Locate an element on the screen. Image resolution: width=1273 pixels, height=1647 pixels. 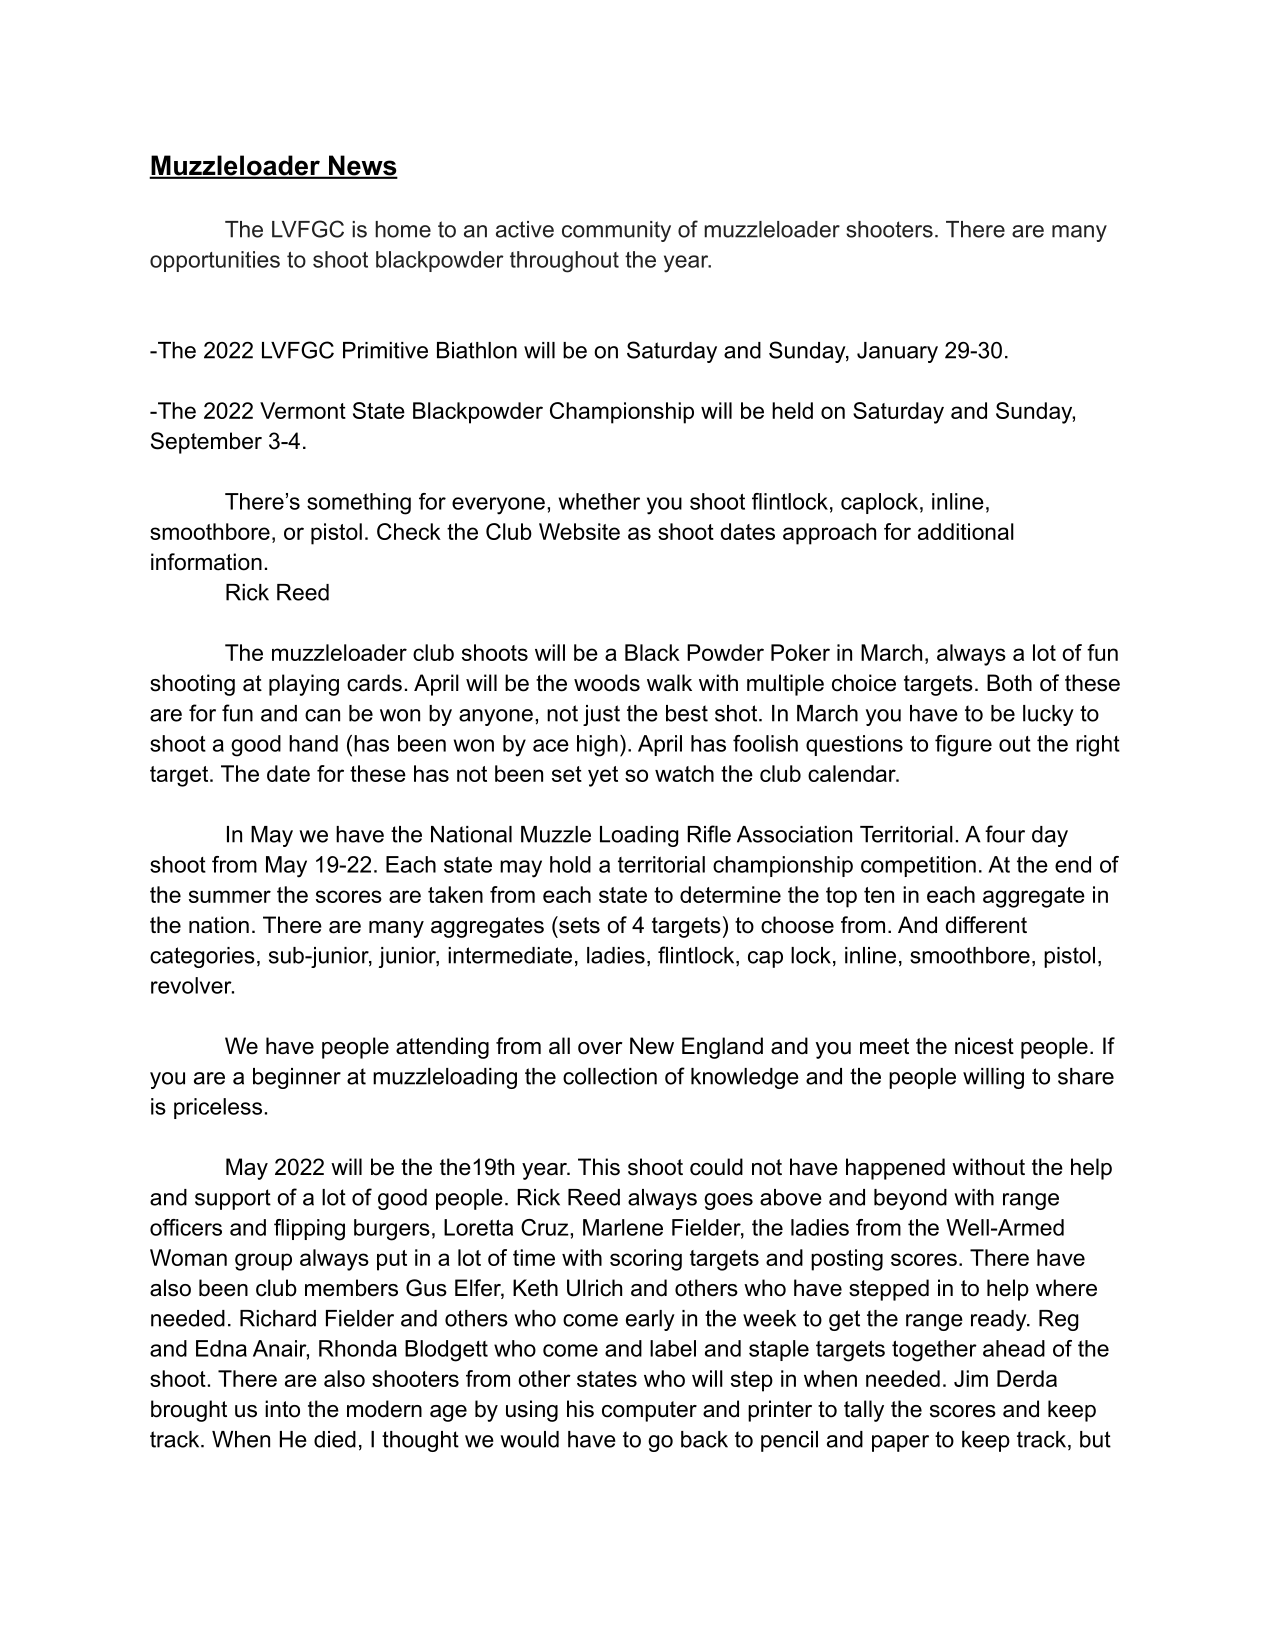
computer is located at coordinates (649, 1411).
